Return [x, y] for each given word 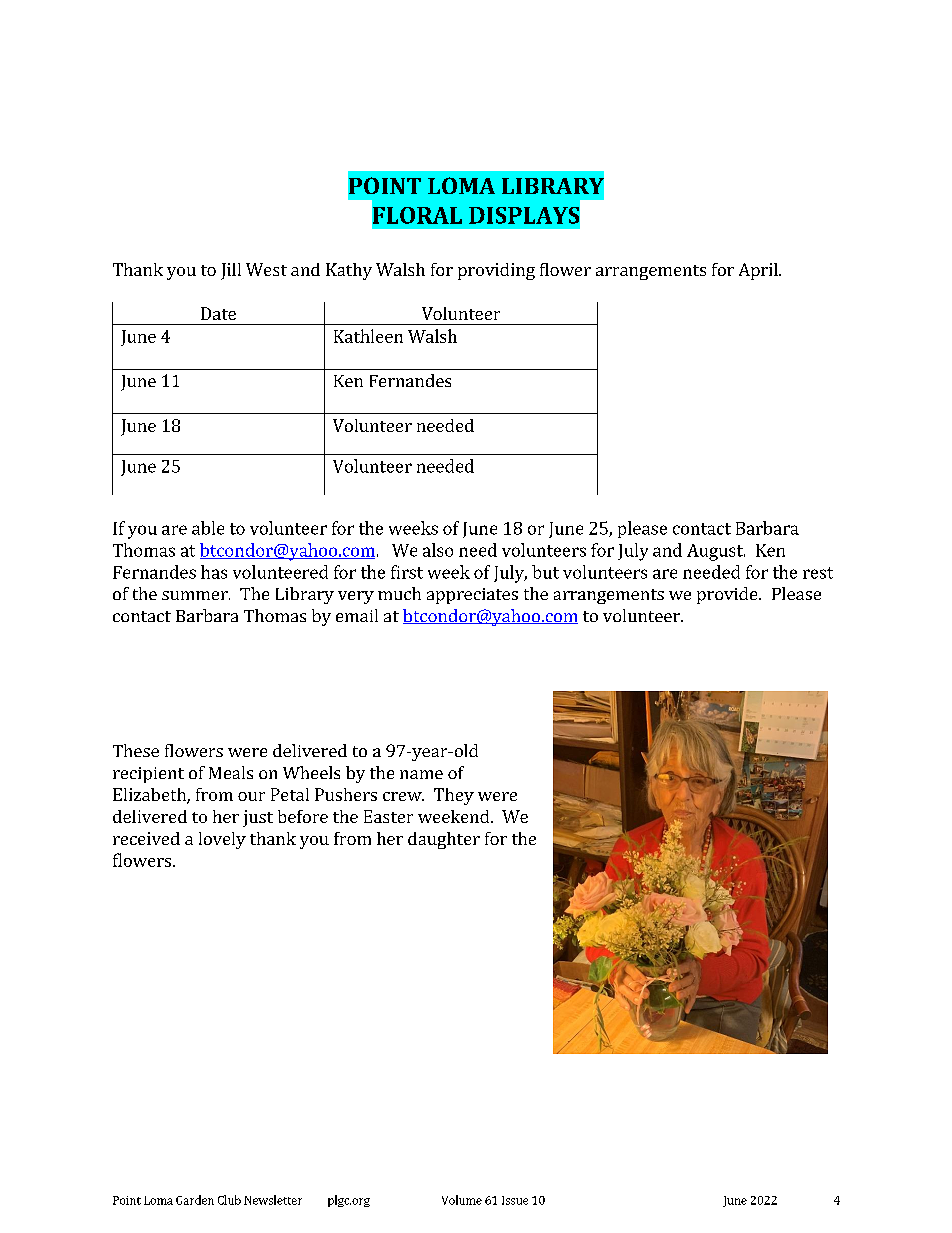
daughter [444, 840]
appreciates [472, 596]
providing [496, 271]
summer [196, 595]
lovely [222, 840]
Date [218, 313]
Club [229, 1200]
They [454, 796]
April [759, 271]
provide [728, 595]
